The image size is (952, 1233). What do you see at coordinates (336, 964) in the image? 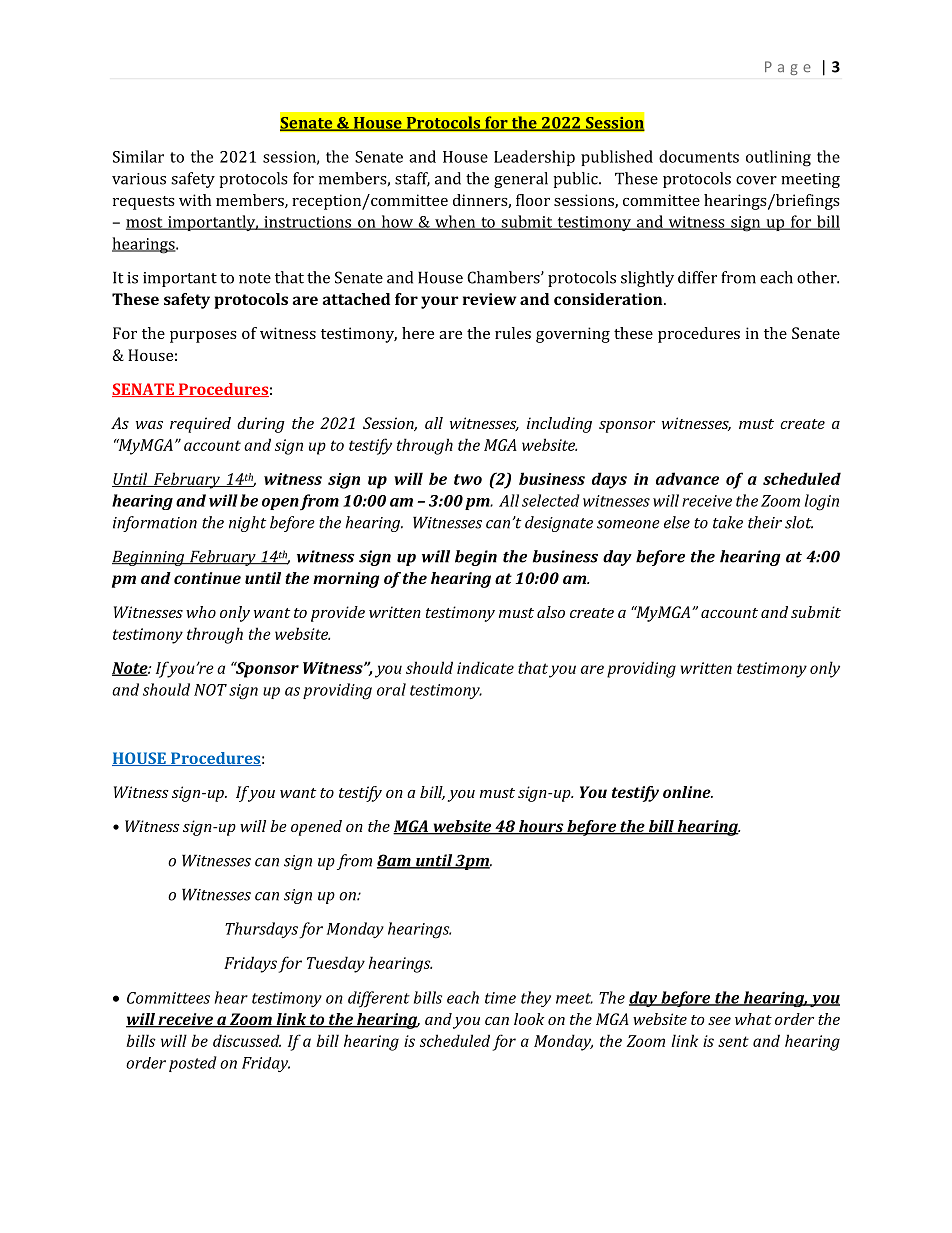
I see `Tuesday` at bounding box center [336, 964].
